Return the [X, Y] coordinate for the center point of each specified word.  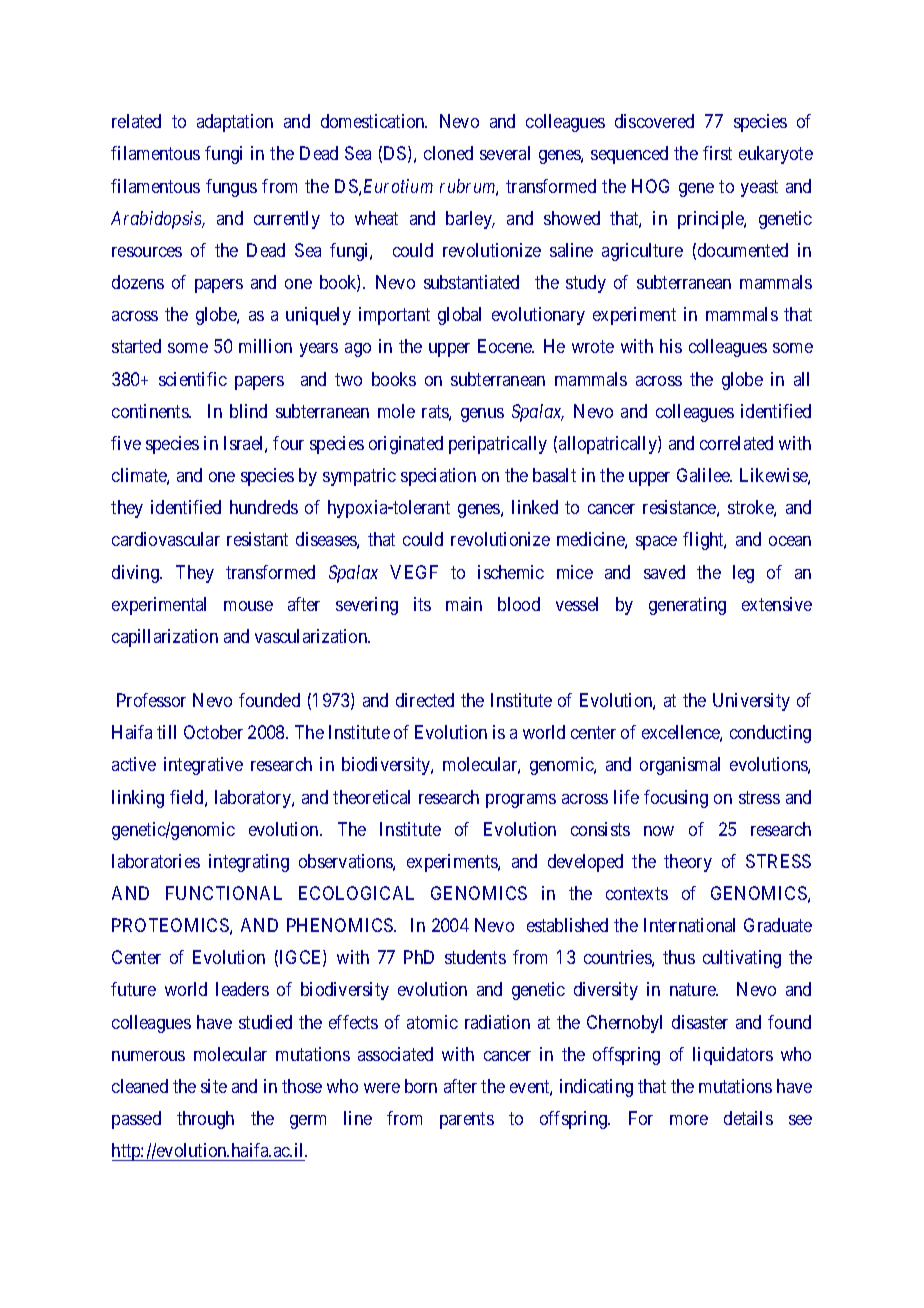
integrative [203, 766]
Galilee [704, 475]
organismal [680, 766]
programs [521, 801]
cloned [448, 153]
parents [467, 1120]
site [214, 1086]
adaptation [235, 123]
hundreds [264, 507]
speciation [438, 477]
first [717, 153]
